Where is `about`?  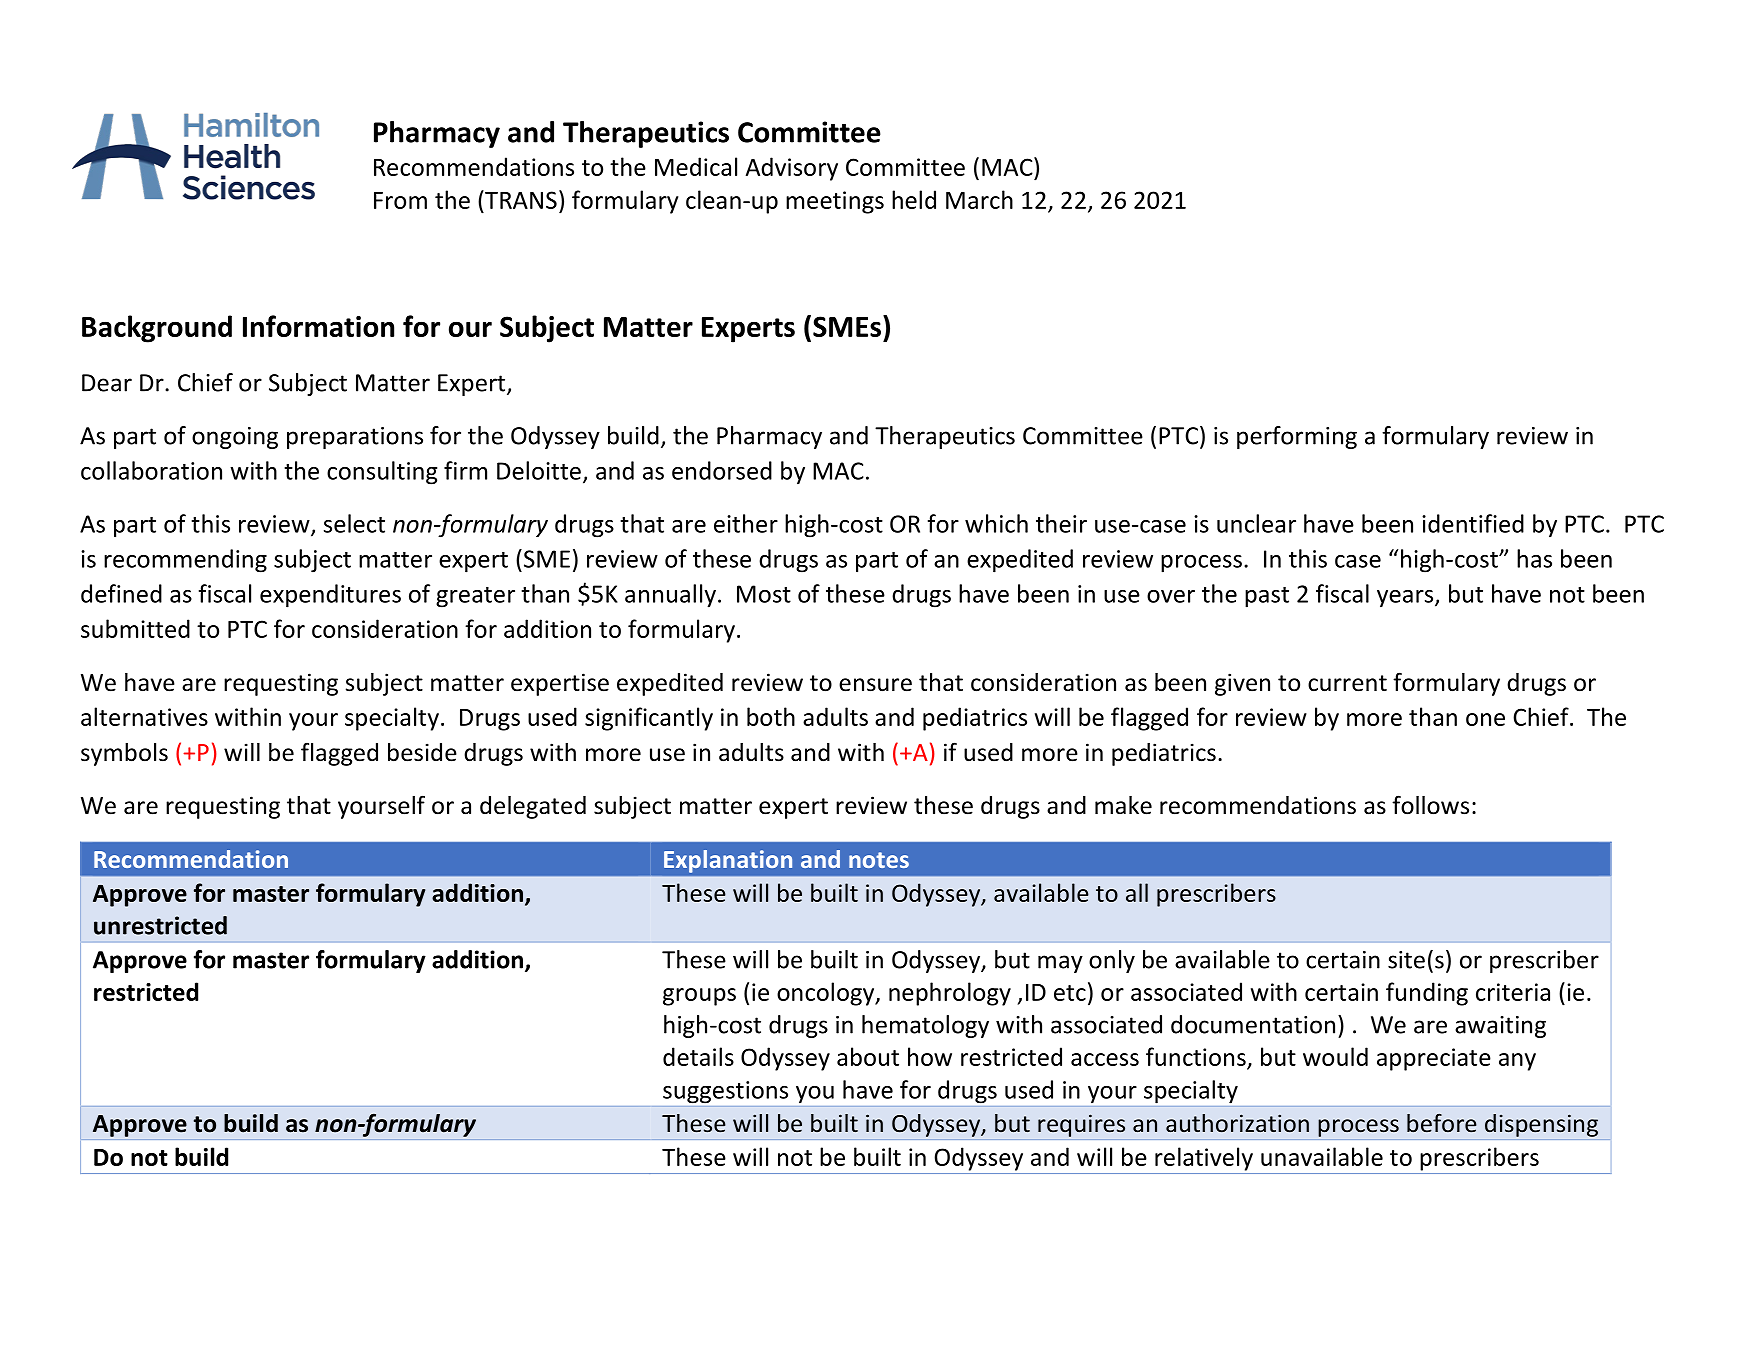
about is located at coordinates (868, 1056).
